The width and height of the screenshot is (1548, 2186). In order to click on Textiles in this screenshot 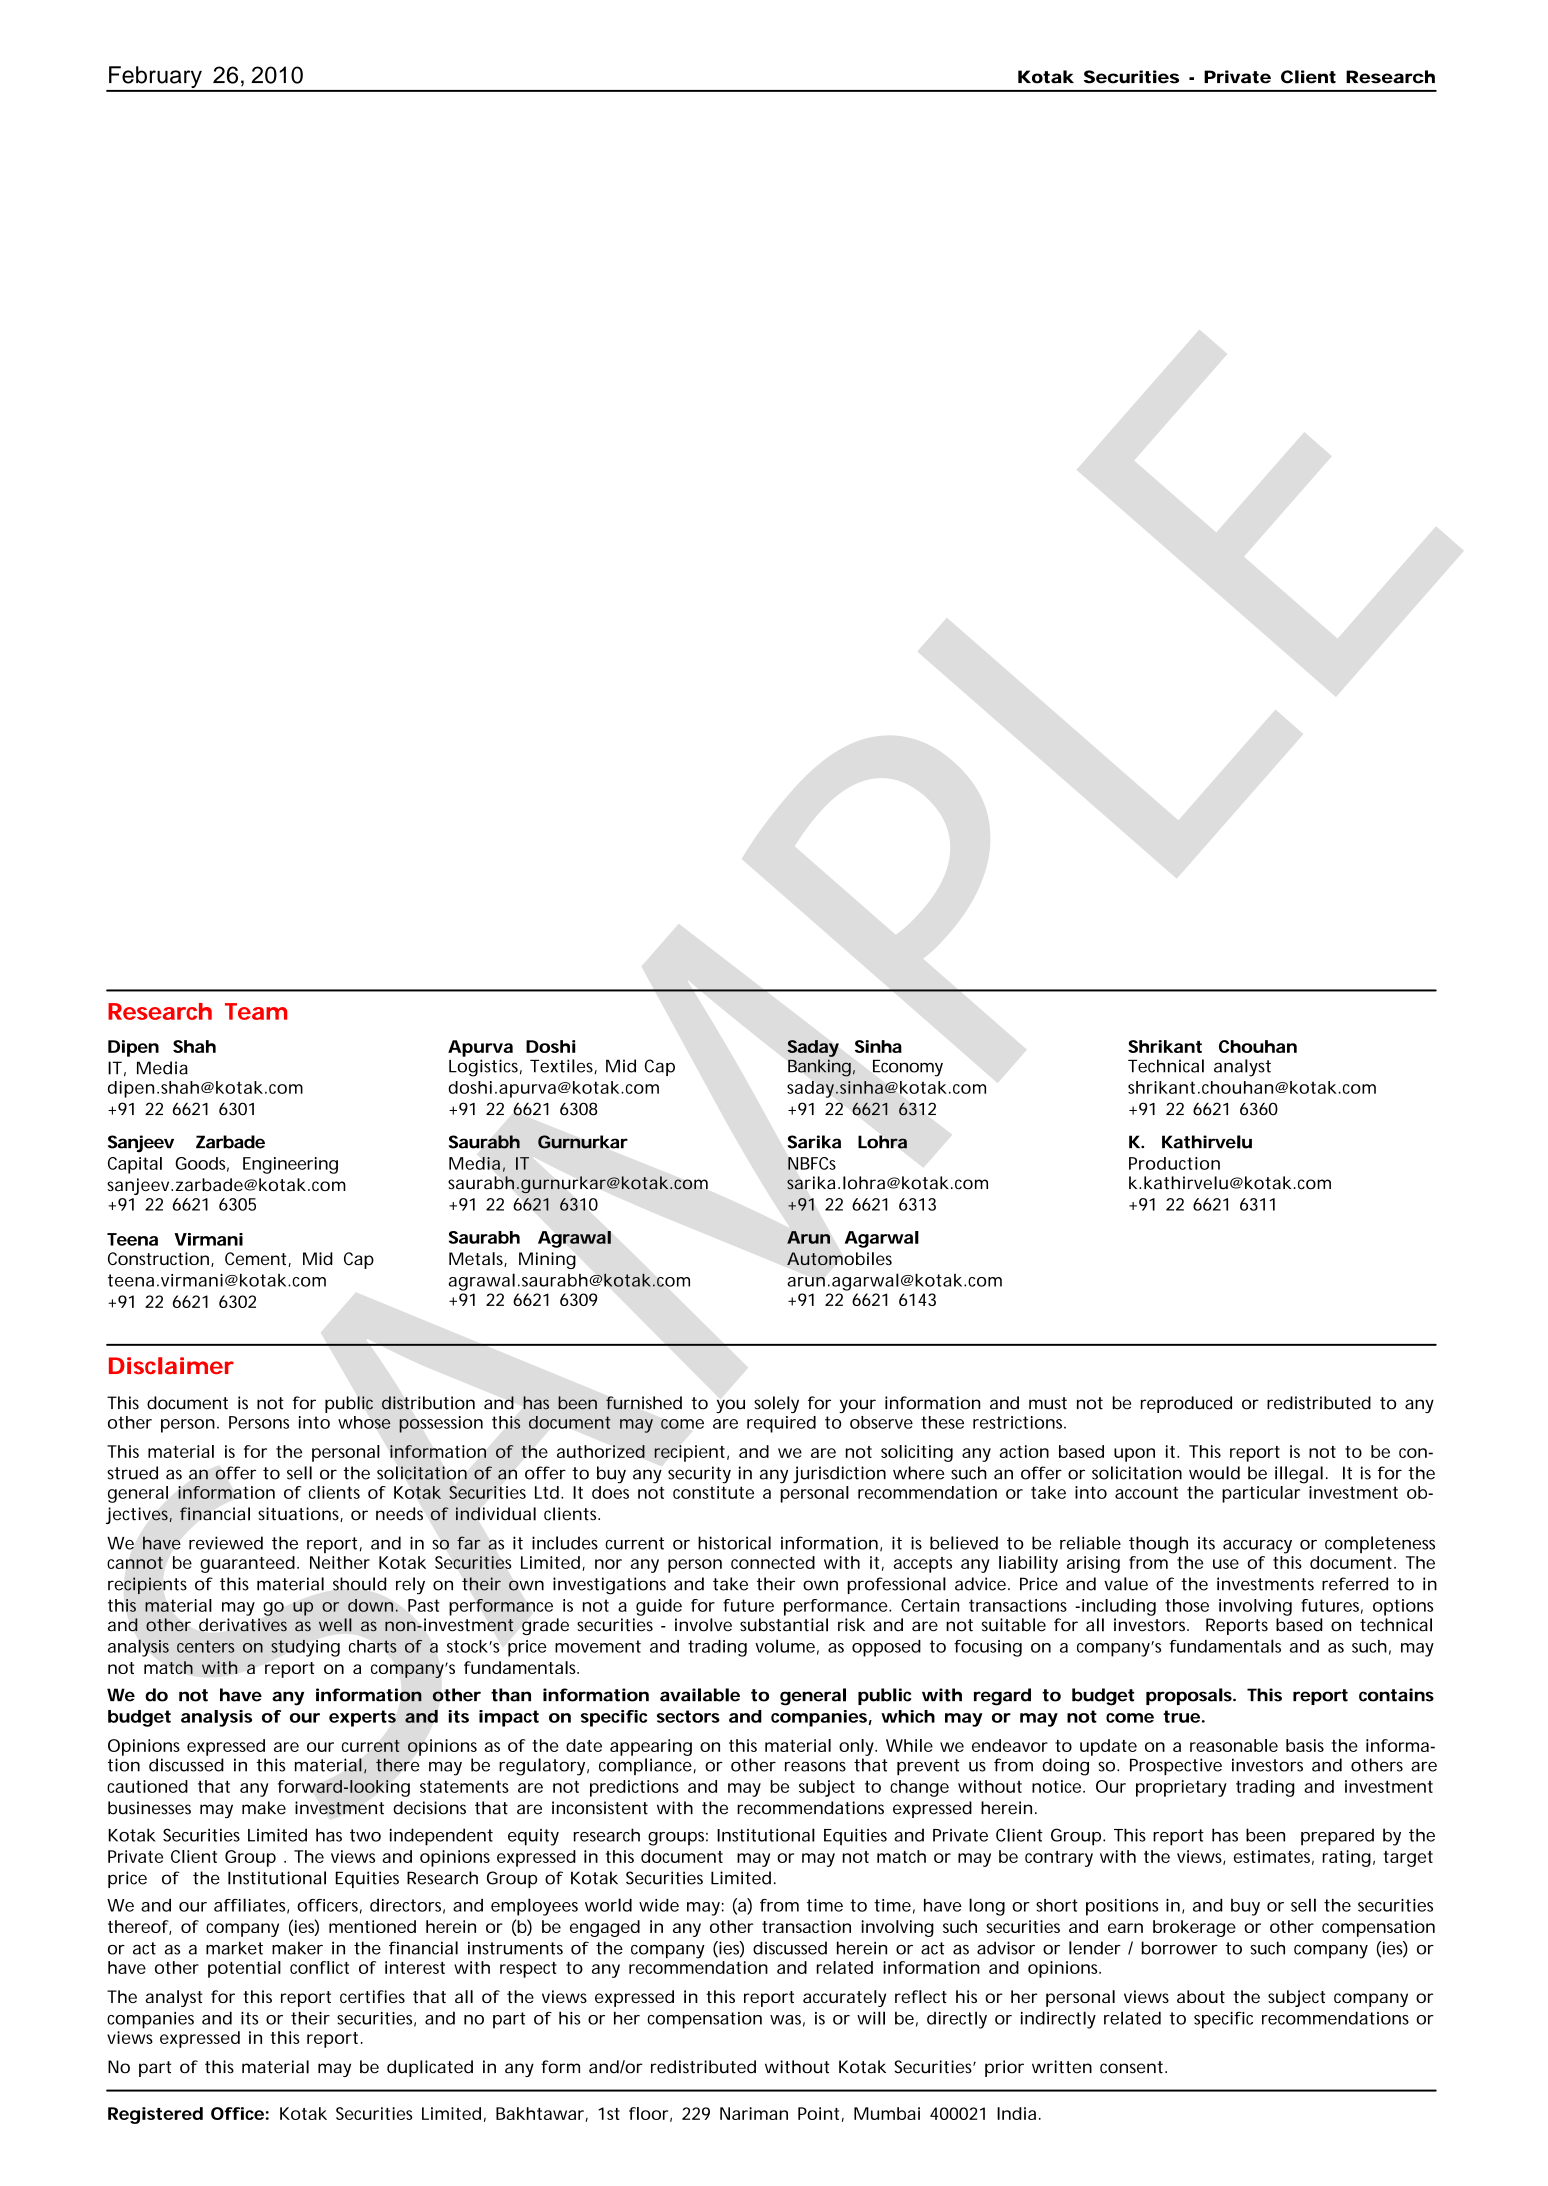, I will do `click(561, 1066)`.
